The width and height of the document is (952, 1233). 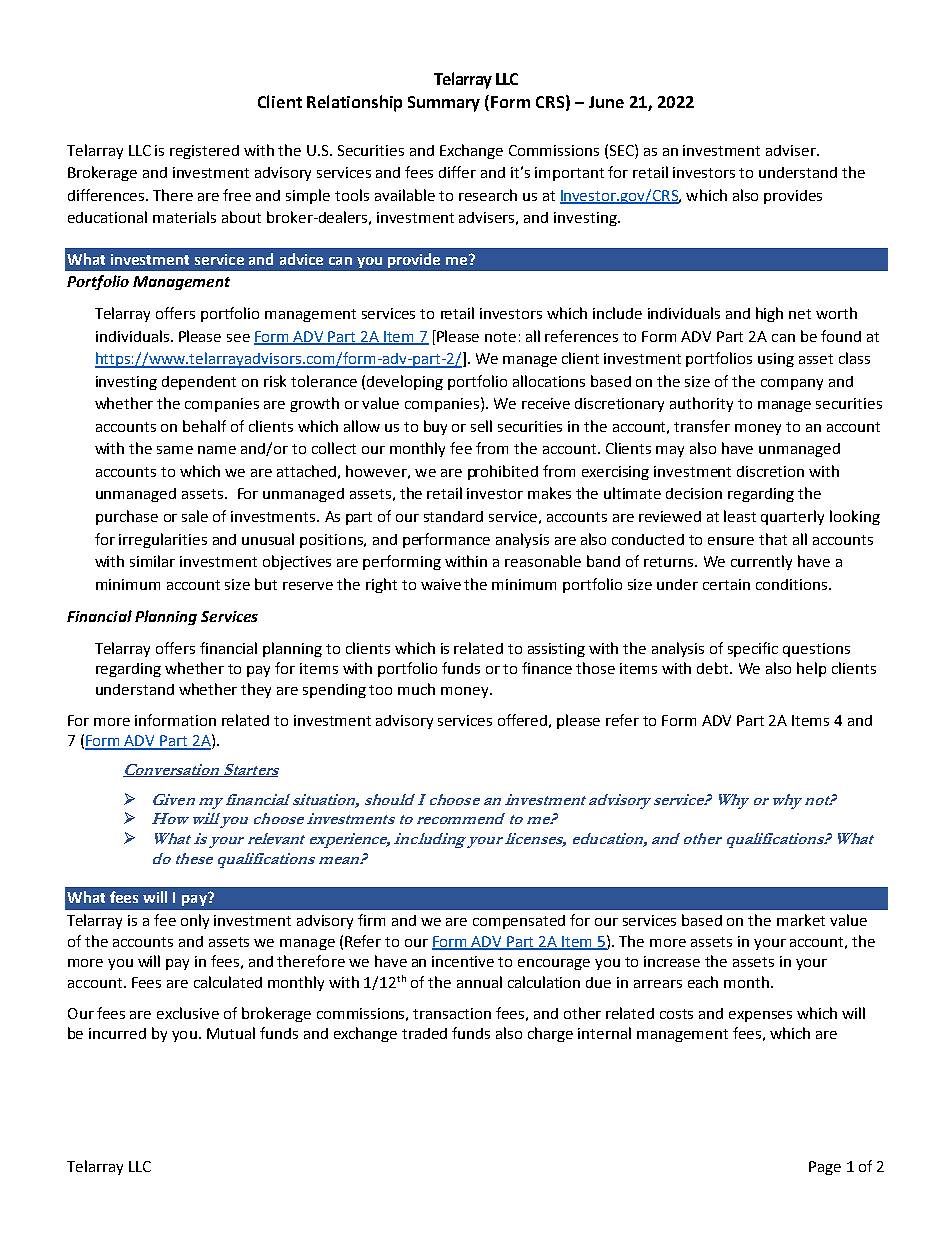 I want to click on help, so click(x=811, y=669).
